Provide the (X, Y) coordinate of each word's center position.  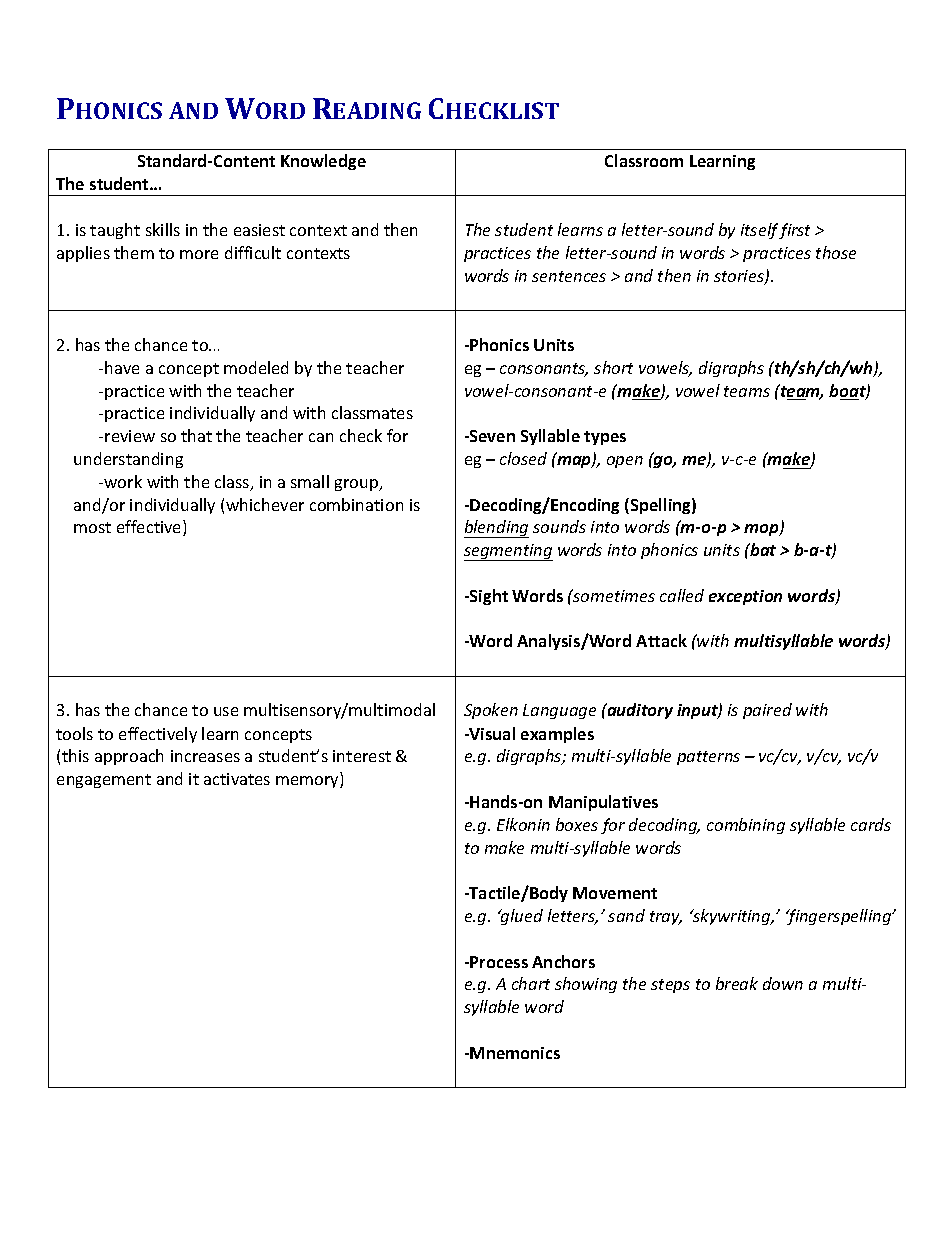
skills (163, 229)
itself (760, 231)
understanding (128, 460)
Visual (491, 733)
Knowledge (323, 162)
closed (523, 458)
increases (205, 756)
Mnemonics (515, 1053)
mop (762, 530)
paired (767, 711)
